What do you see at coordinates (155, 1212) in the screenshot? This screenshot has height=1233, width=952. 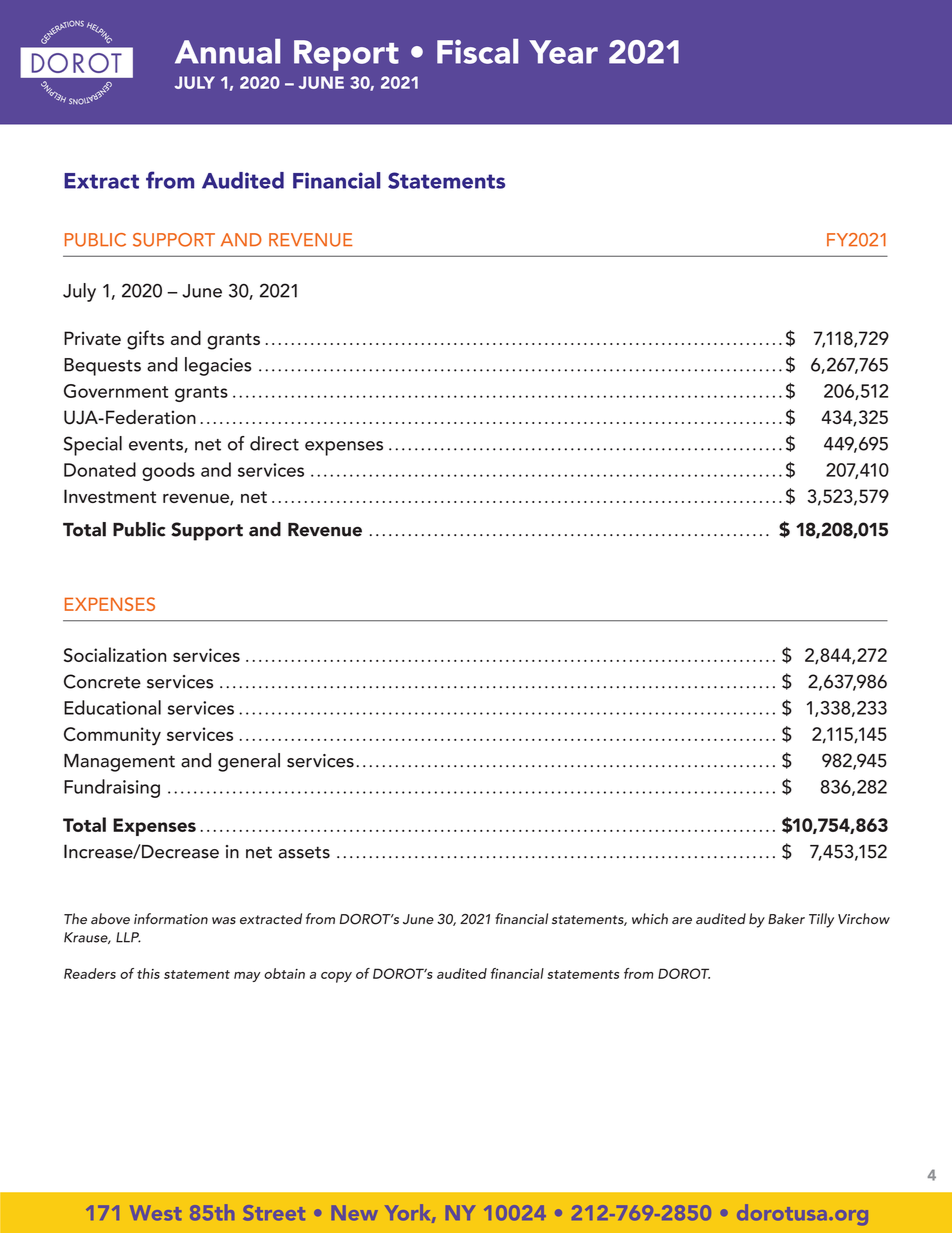 I see `West` at bounding box center [155, 1212].
